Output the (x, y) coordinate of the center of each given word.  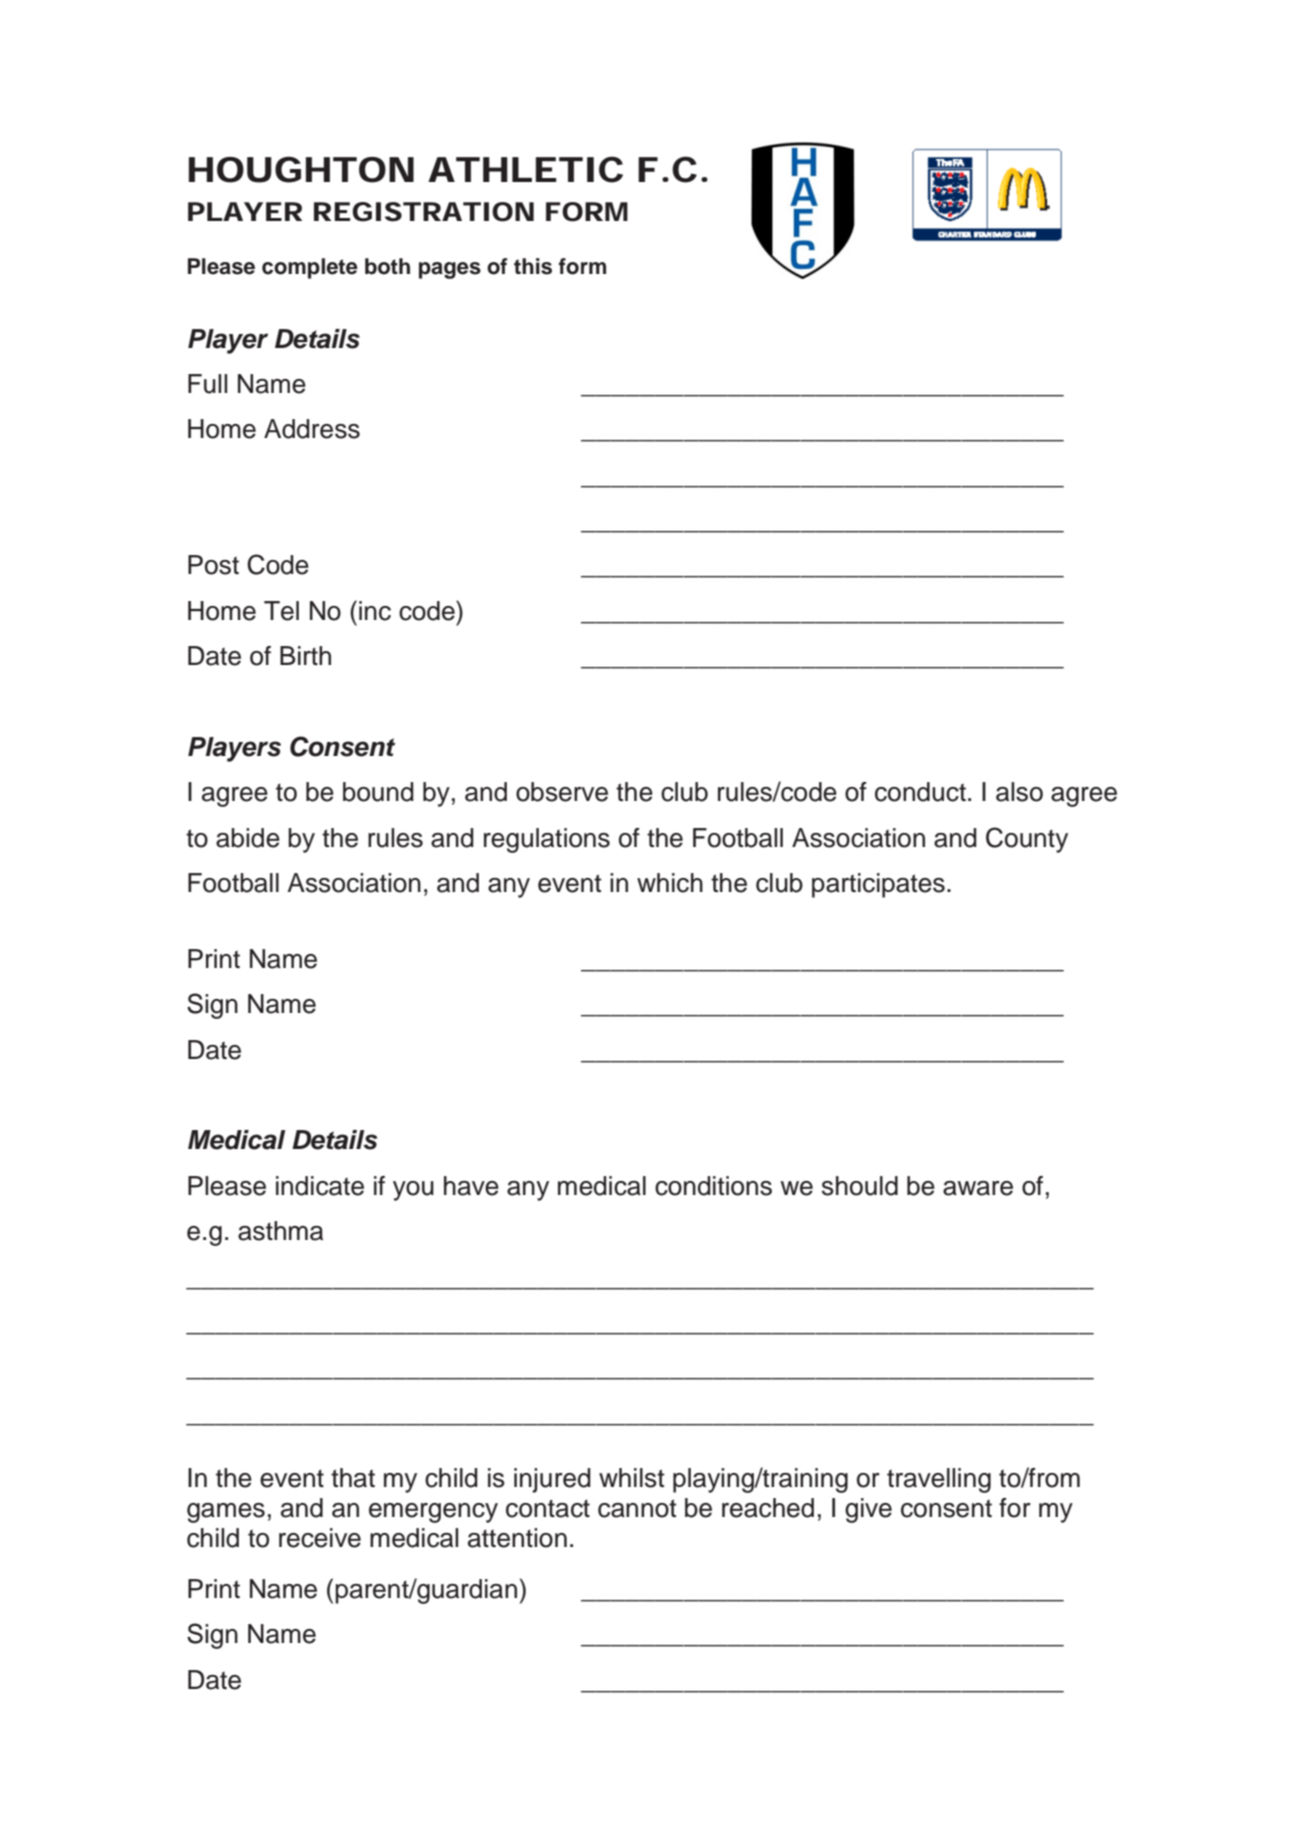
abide (248, 838)
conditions (713, 1186)
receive (320, 1538)
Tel (281, 611)
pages (450, 270)
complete (310, 268)
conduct (920, 792)
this (533, 266)
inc (375, 611)
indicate (320, 1186)
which (670, 883)
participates (878, 885)
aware (978, 1188)
